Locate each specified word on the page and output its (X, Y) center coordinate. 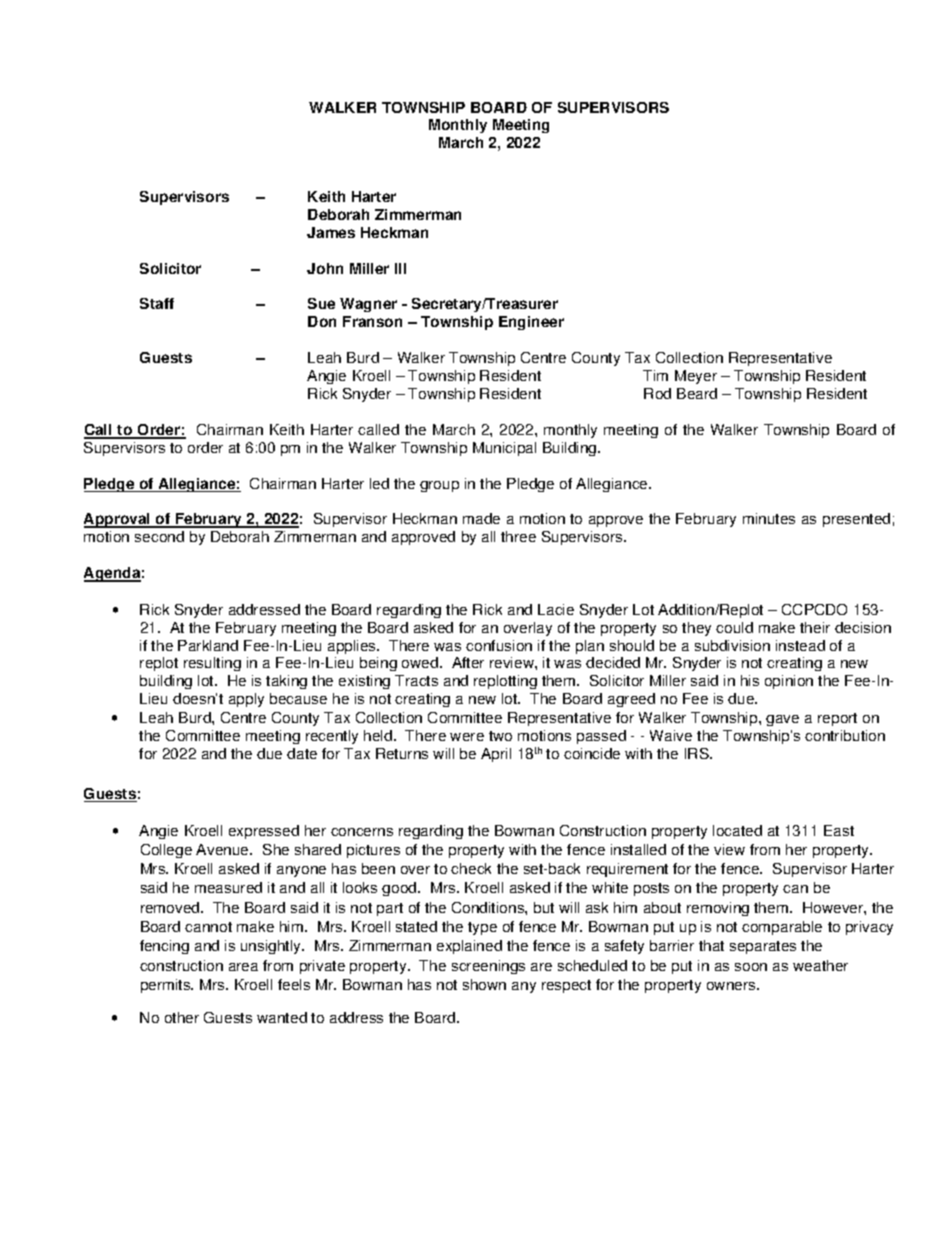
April (496, 755)
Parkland (208, 645)
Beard (697, 393)
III (400, 268)
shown (484, 984)
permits (167, 986)
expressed (264, 832)
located (737, 830)
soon (751, 967)
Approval (118, 520)
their (815, 627)
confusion (499, 645)
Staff (157, 303)
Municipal (504, 449)
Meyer (696, 377)
